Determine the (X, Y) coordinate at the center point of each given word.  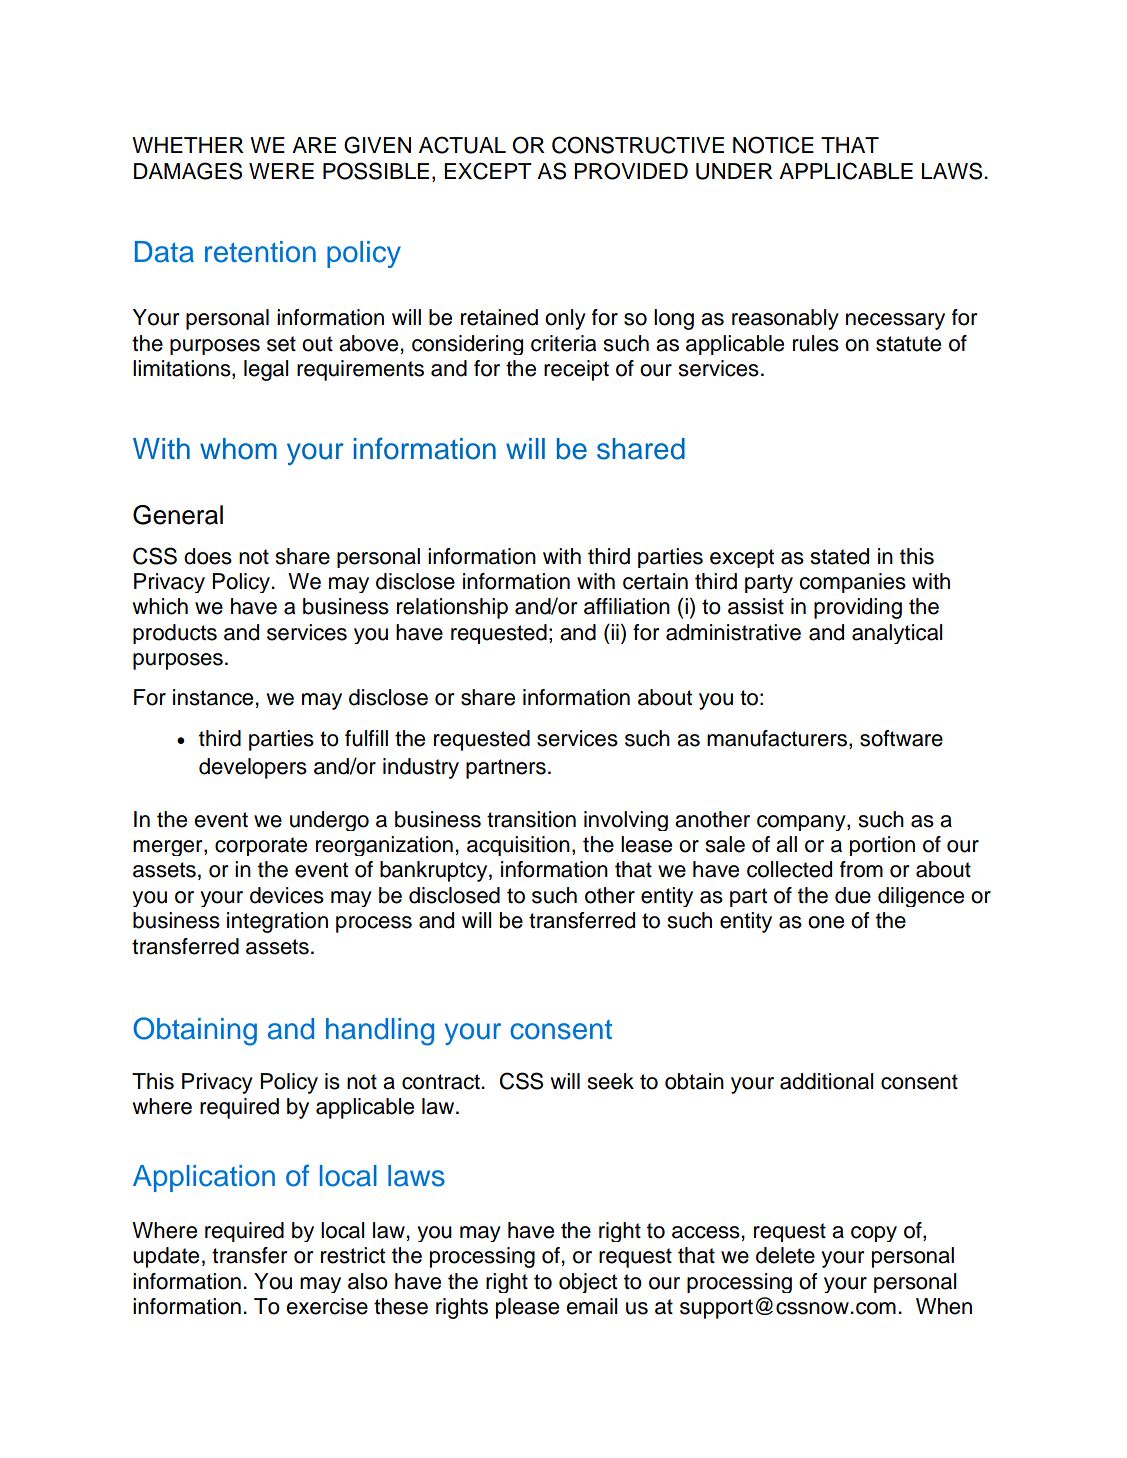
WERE (281, 171)
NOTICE (773, 145)
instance (213, 697)
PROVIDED (631, 171)
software (901, 738)
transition (531, 819)
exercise (327, 1306)
